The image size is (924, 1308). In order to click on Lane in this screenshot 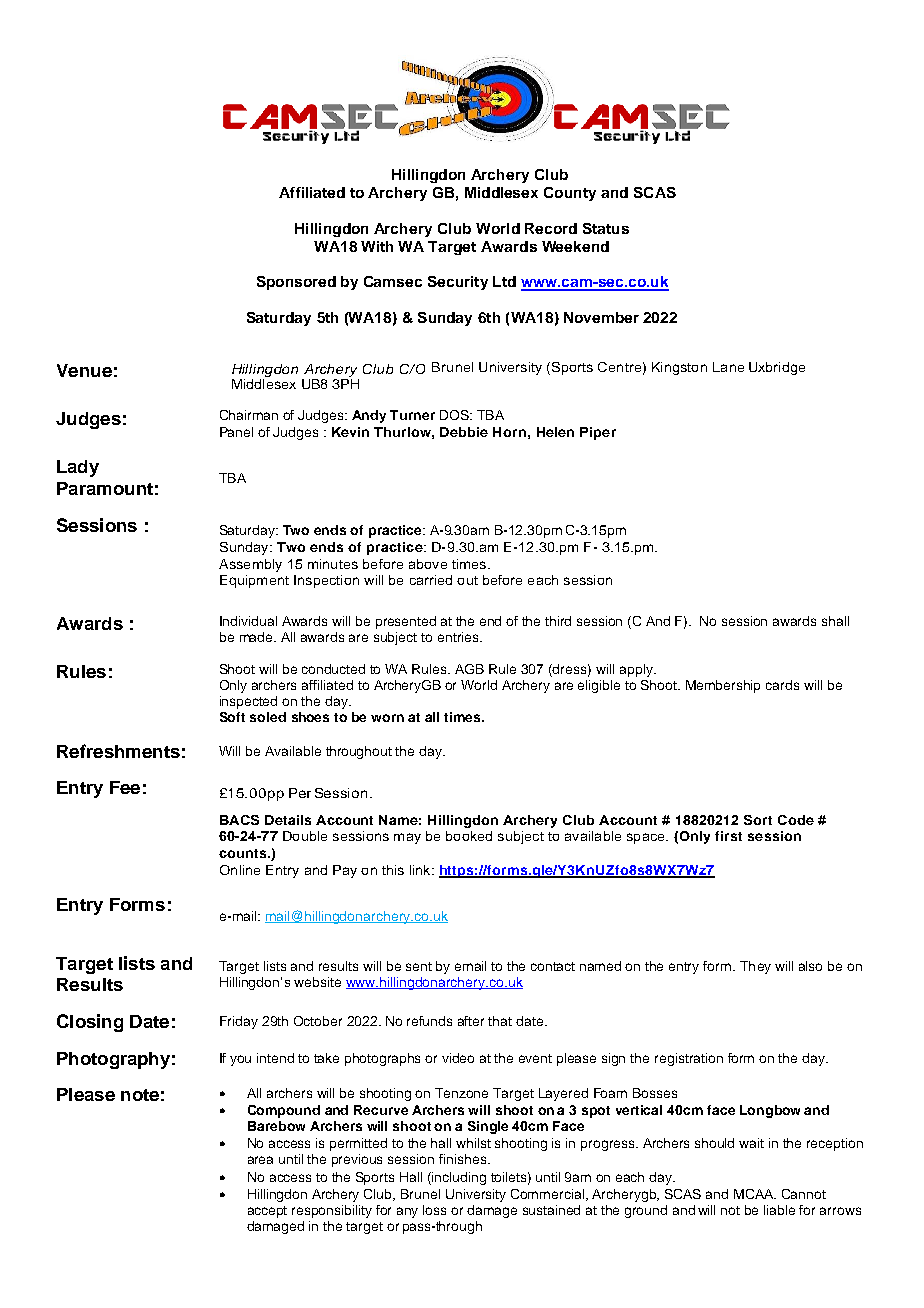, I will do `click(728, 367)`.
